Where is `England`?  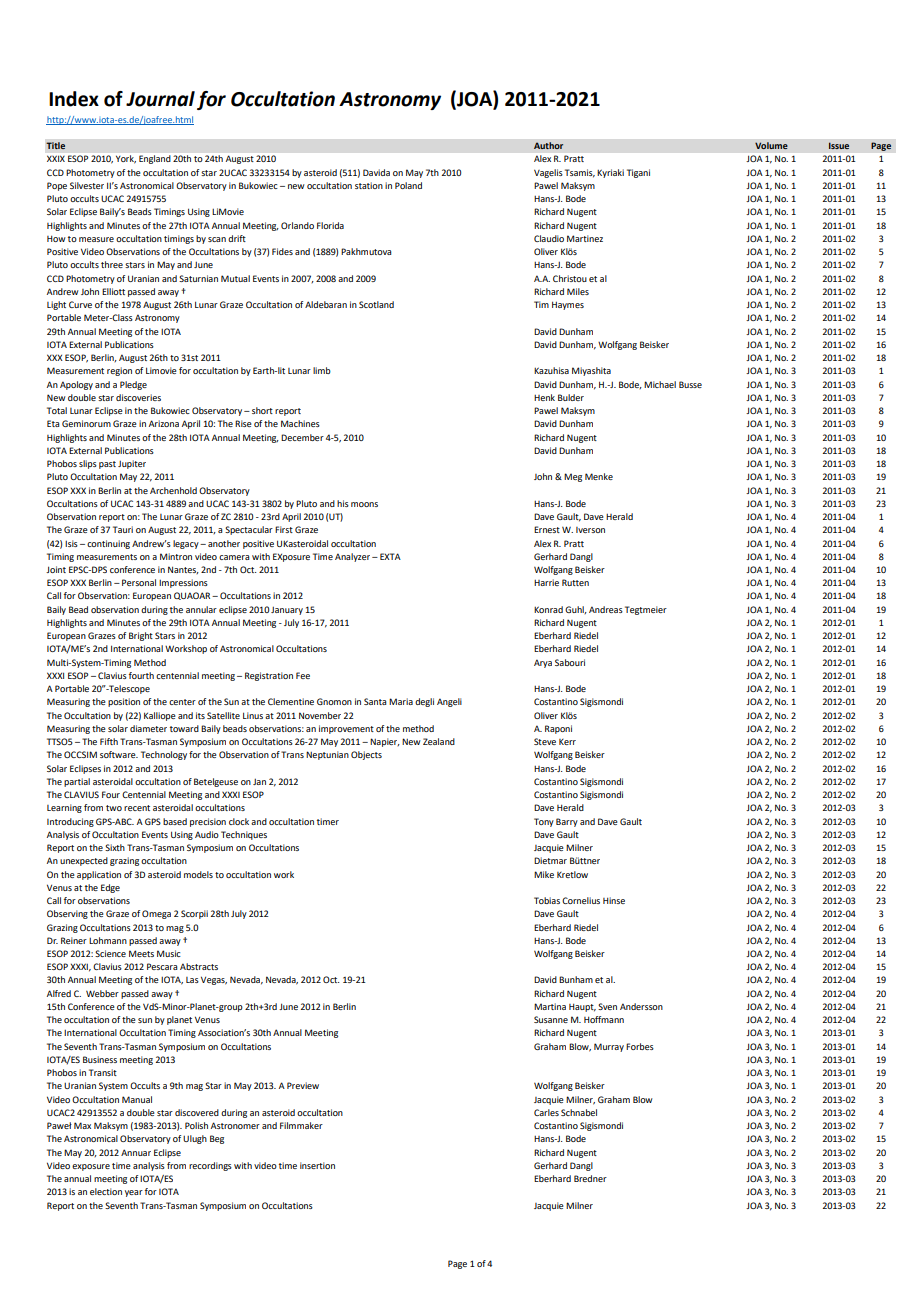
England is located at coordinates (155, 159).
